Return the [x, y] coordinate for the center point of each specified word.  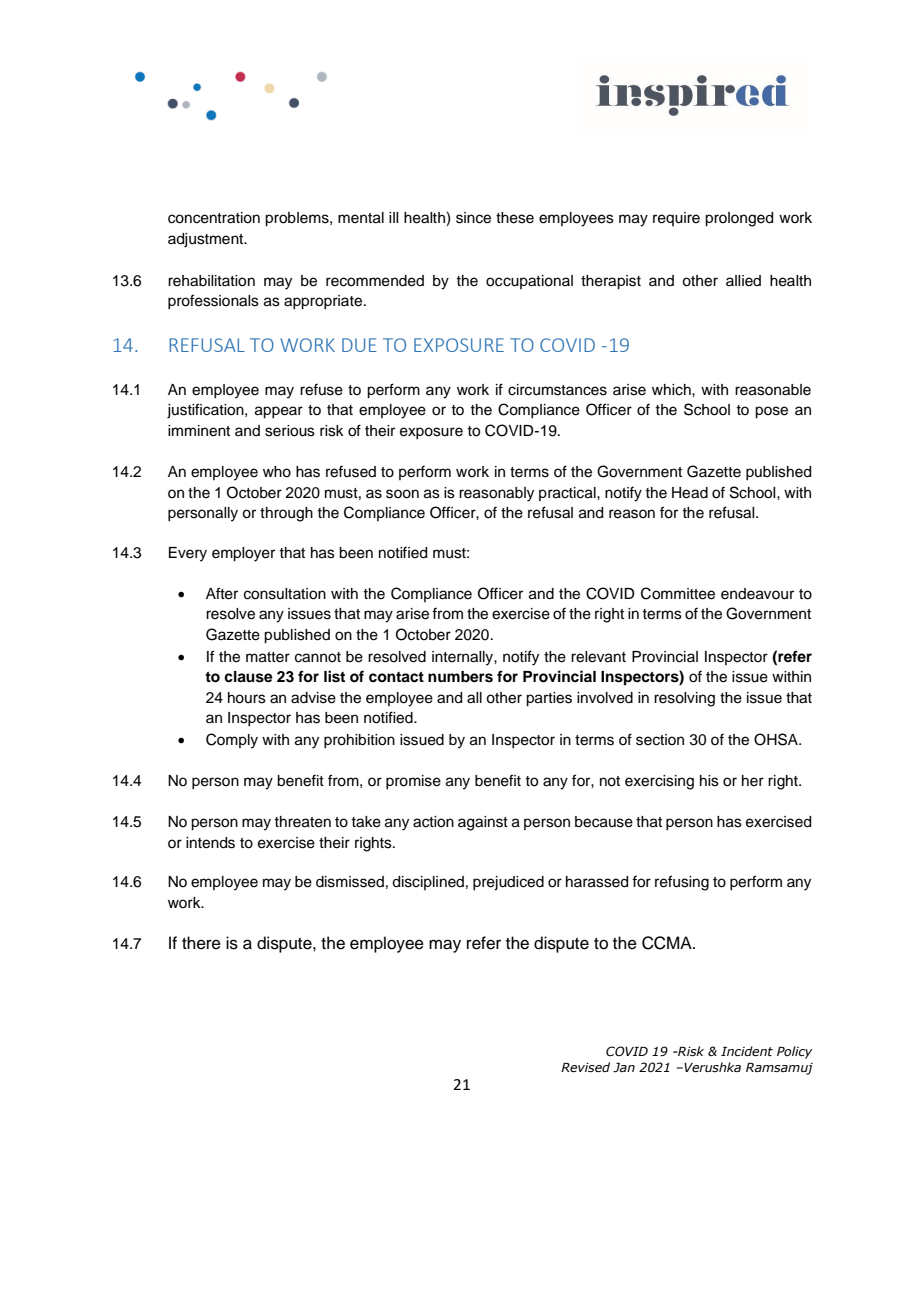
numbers [460, 677]
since [473, 218]
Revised [585, 1067]
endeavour [757, 594]
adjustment [207, 240]
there [201, 943]
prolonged [739, 219]
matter [268, 657]
